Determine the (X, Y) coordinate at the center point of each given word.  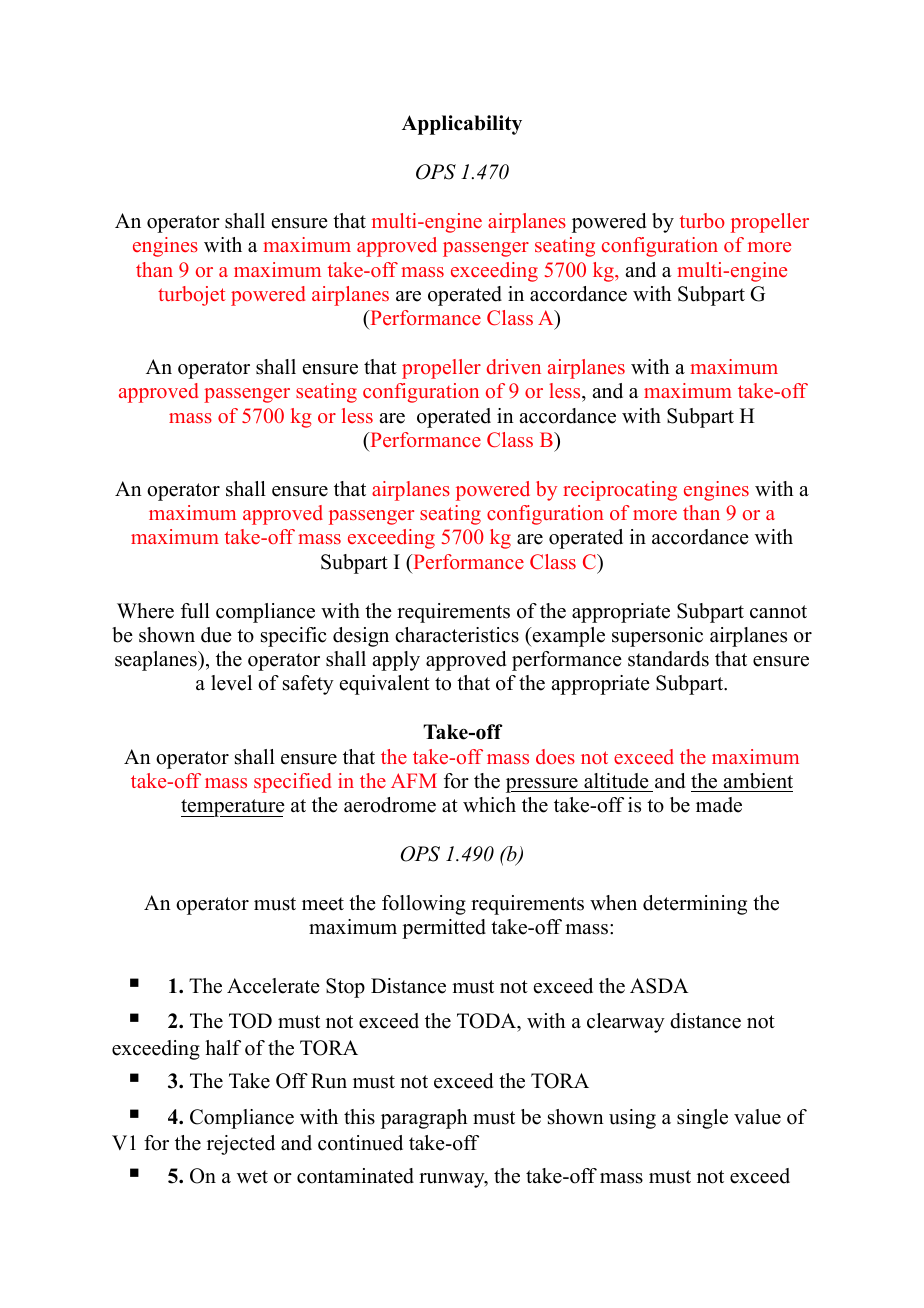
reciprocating (620, 491)
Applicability (462, 125)
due (216, 635)
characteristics (457, 635)
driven (514, 366)
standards (668, 659)
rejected (241, 1145)
